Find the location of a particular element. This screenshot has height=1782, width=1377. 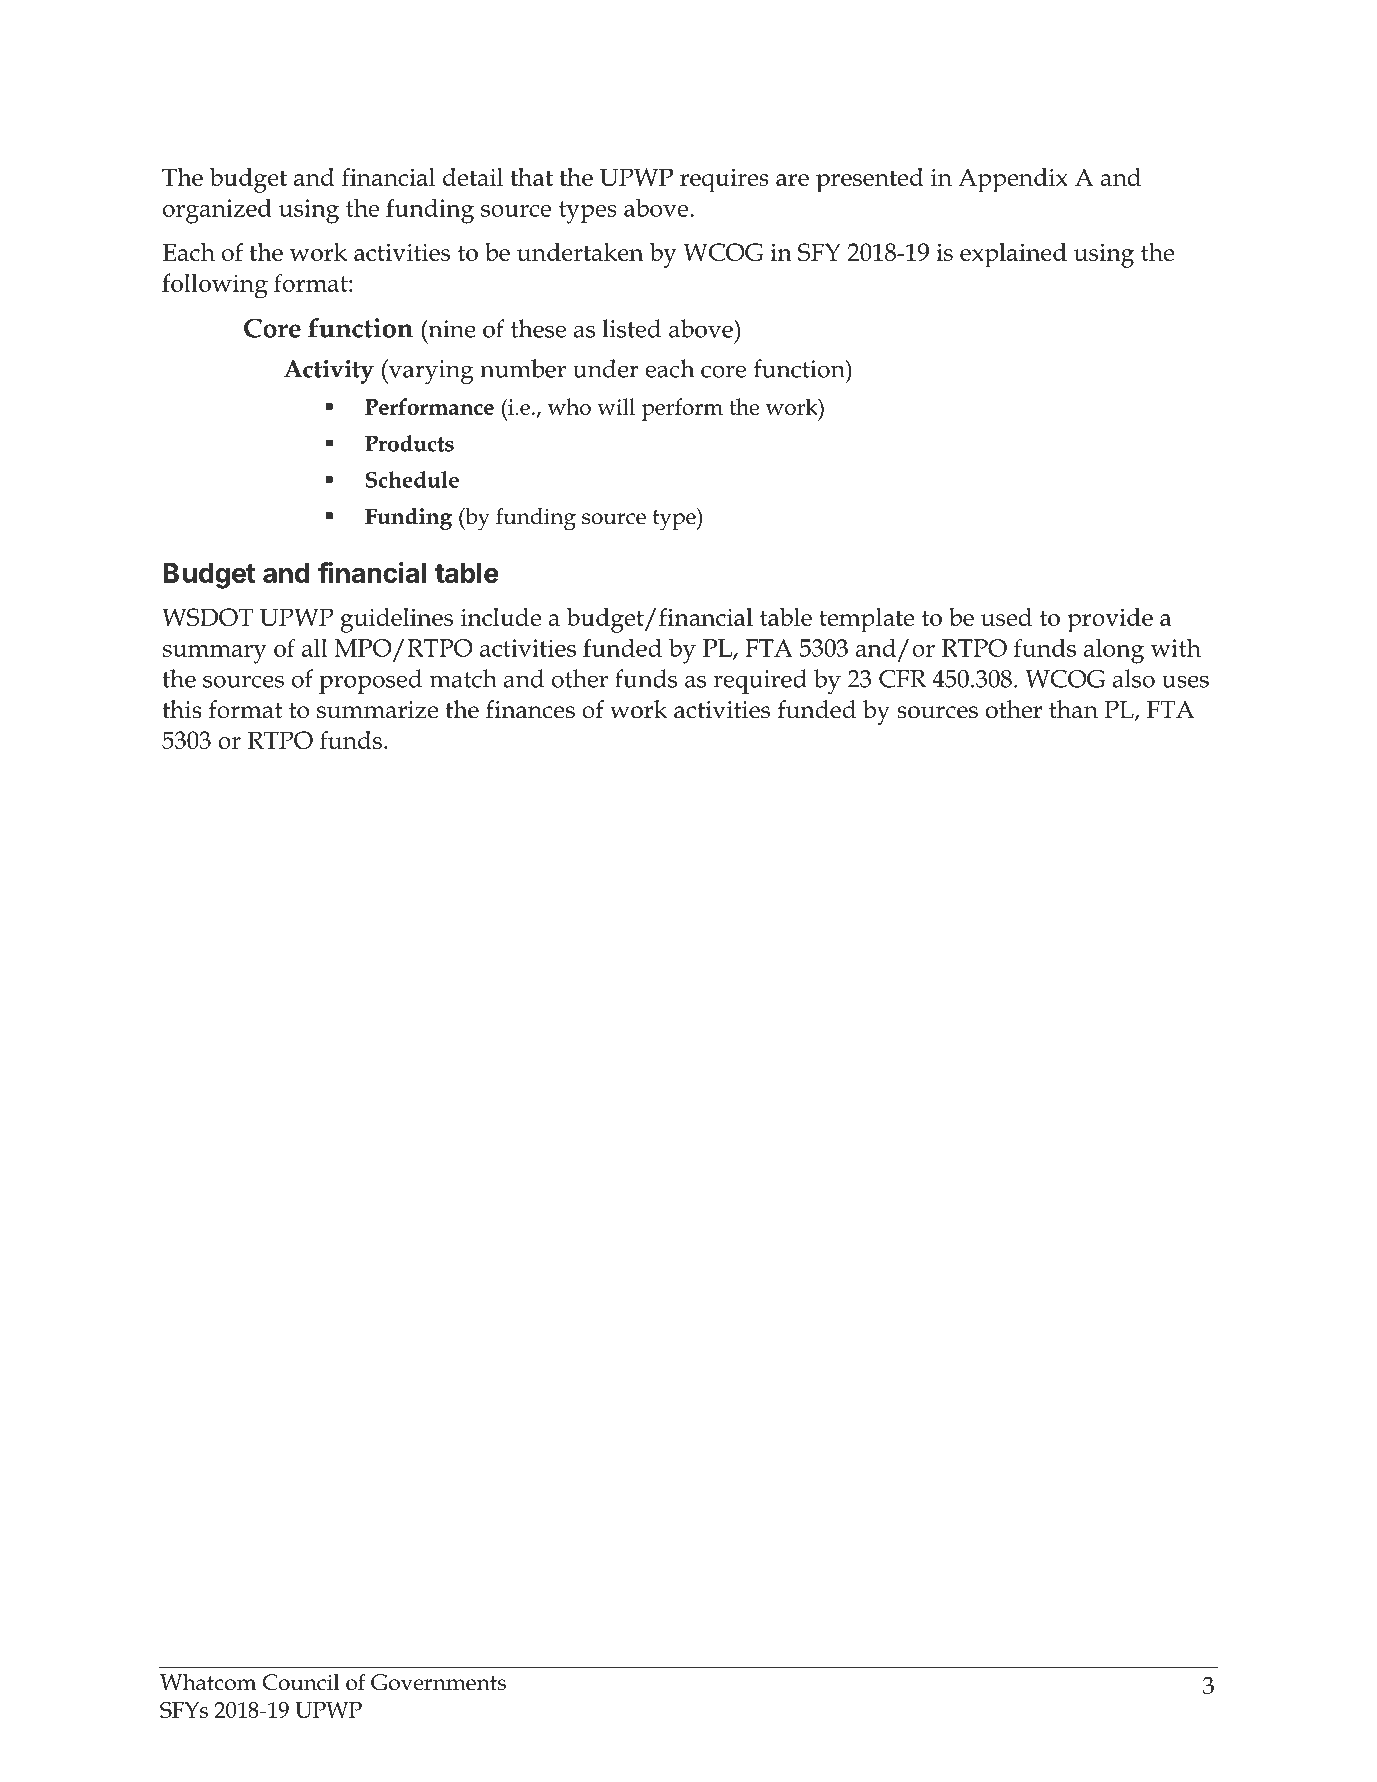

provide is located at coordinates (1110, 620).
